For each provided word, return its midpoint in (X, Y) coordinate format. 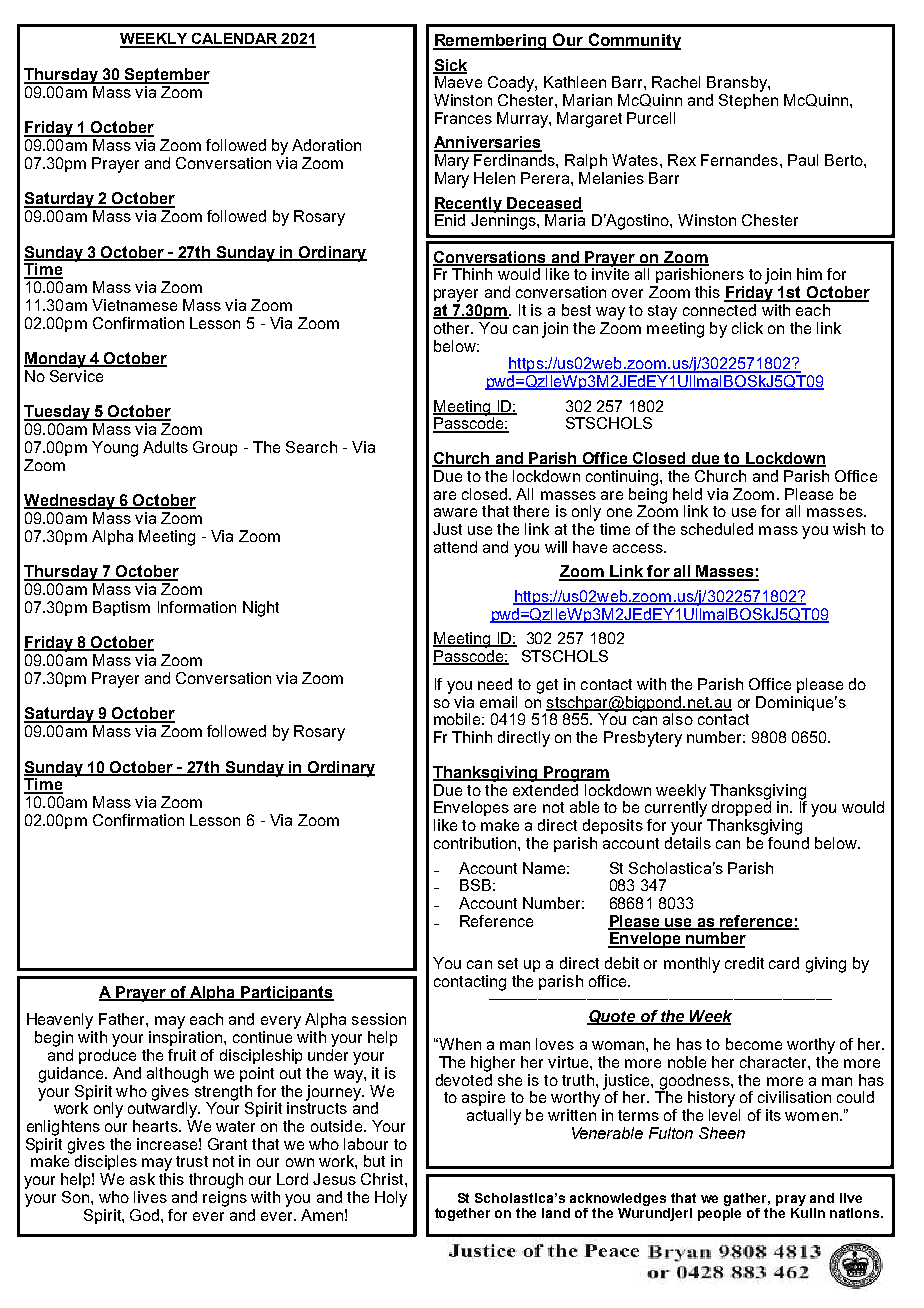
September (166, 76)
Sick (450, 66)
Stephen (748, 101)
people (719, 1213)
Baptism (121, 608)
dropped (741, 807)
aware (455, 512)
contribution (476, 843)
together (462, 1214)
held (687, 494)
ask (142, 1179)
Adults (165, 447)
